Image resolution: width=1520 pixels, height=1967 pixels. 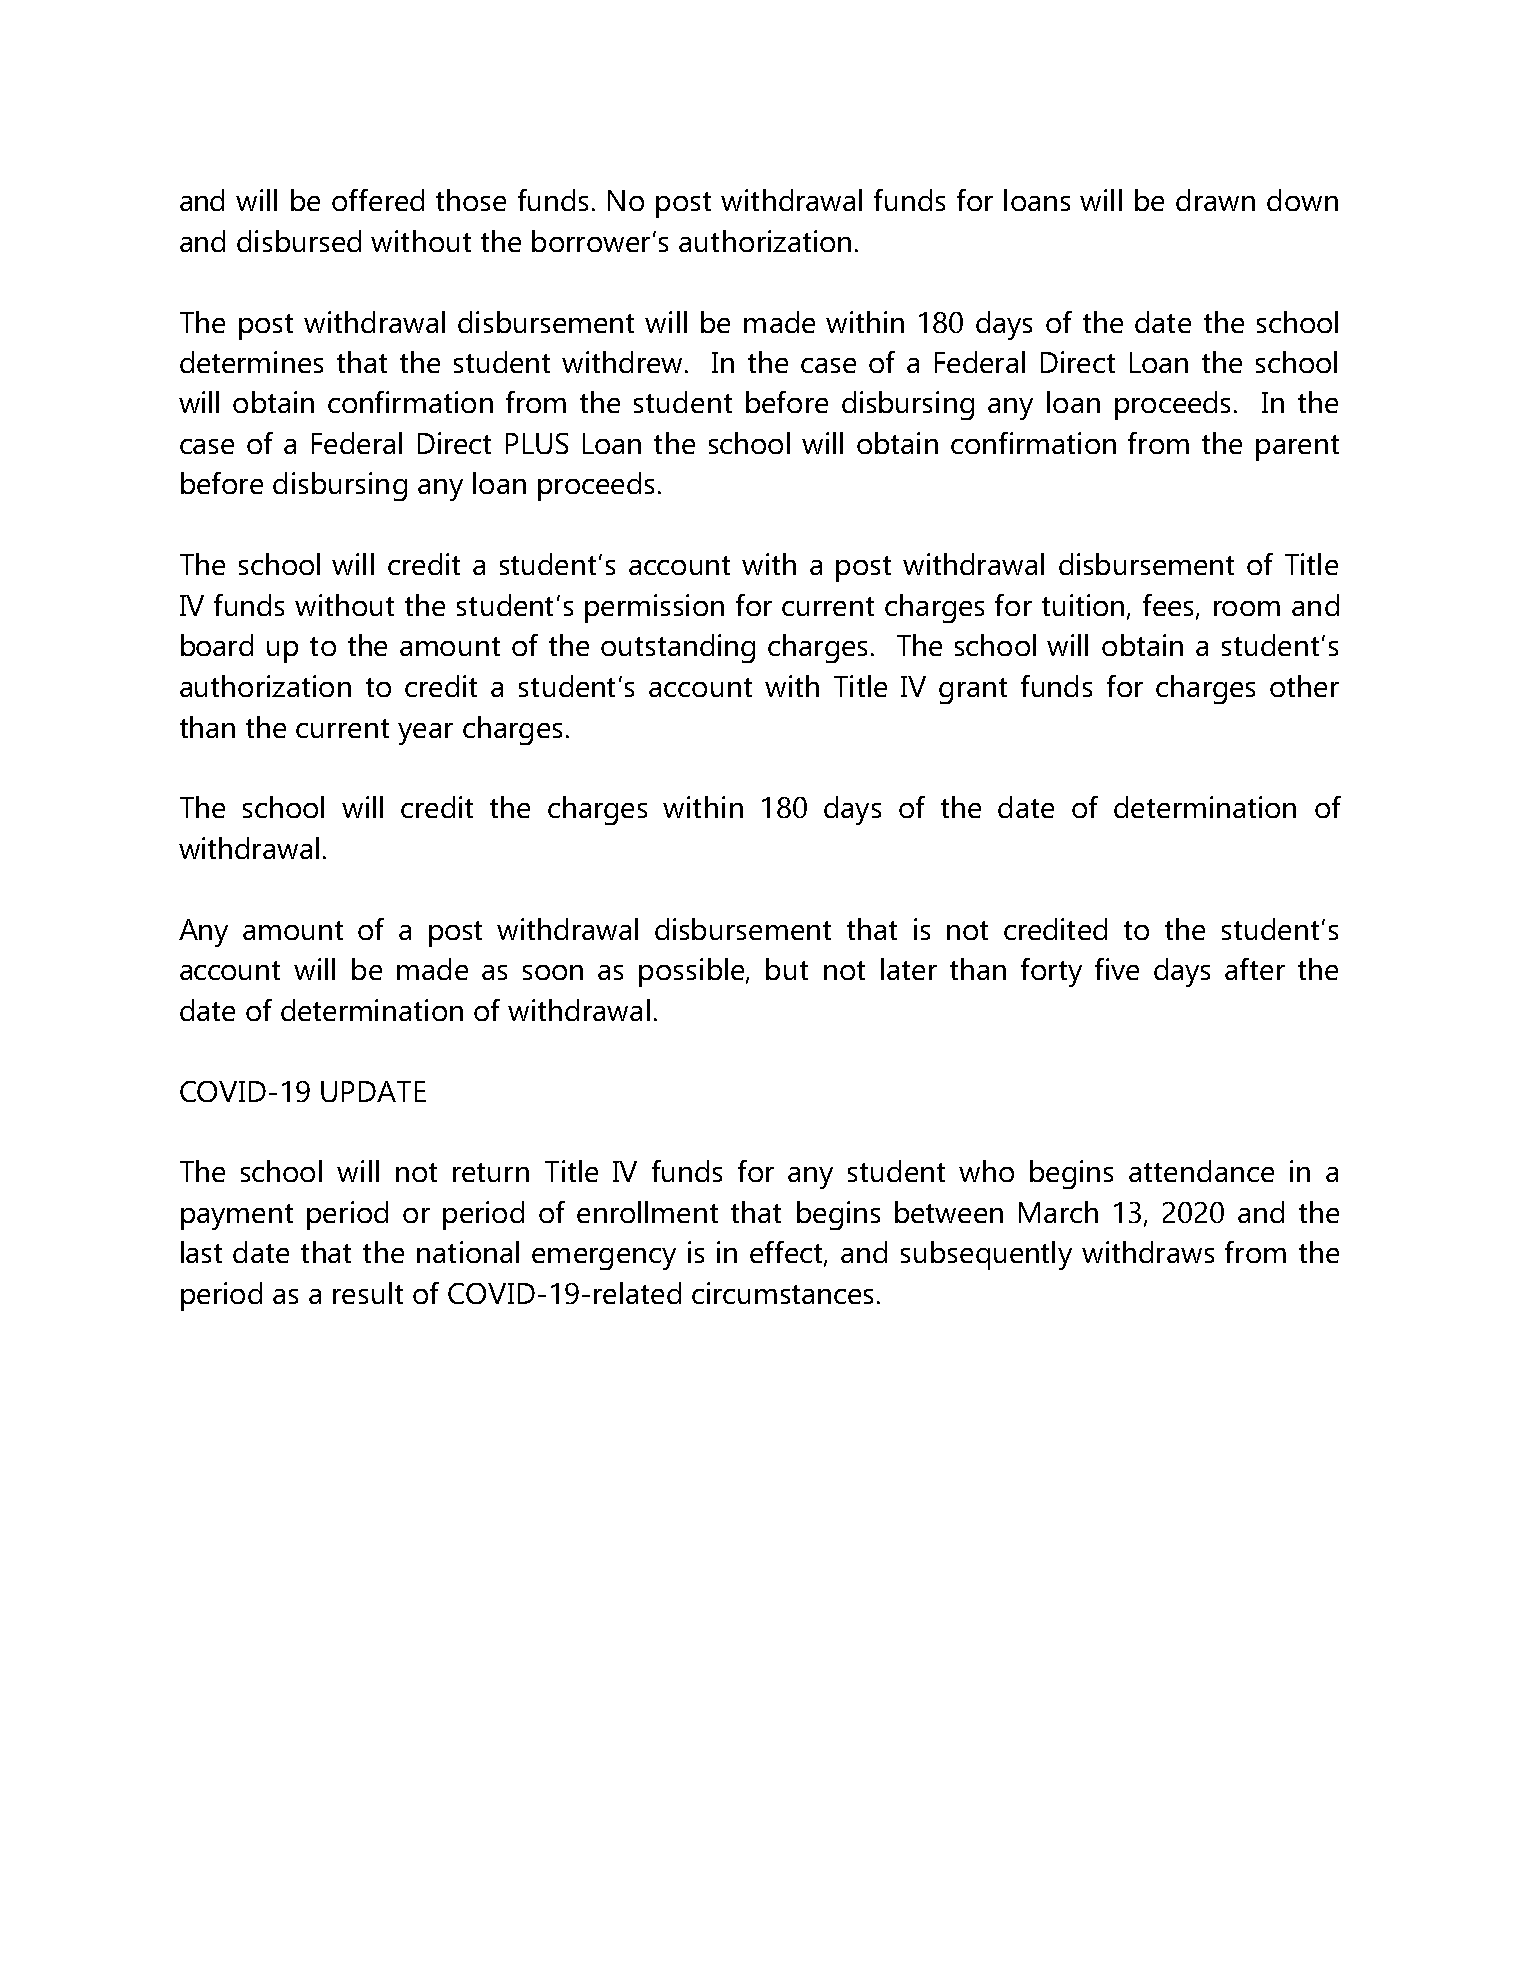 What do you see at coordinates (368, 1293) in the image?
I see `result` at bounding box center [368, 1293].
